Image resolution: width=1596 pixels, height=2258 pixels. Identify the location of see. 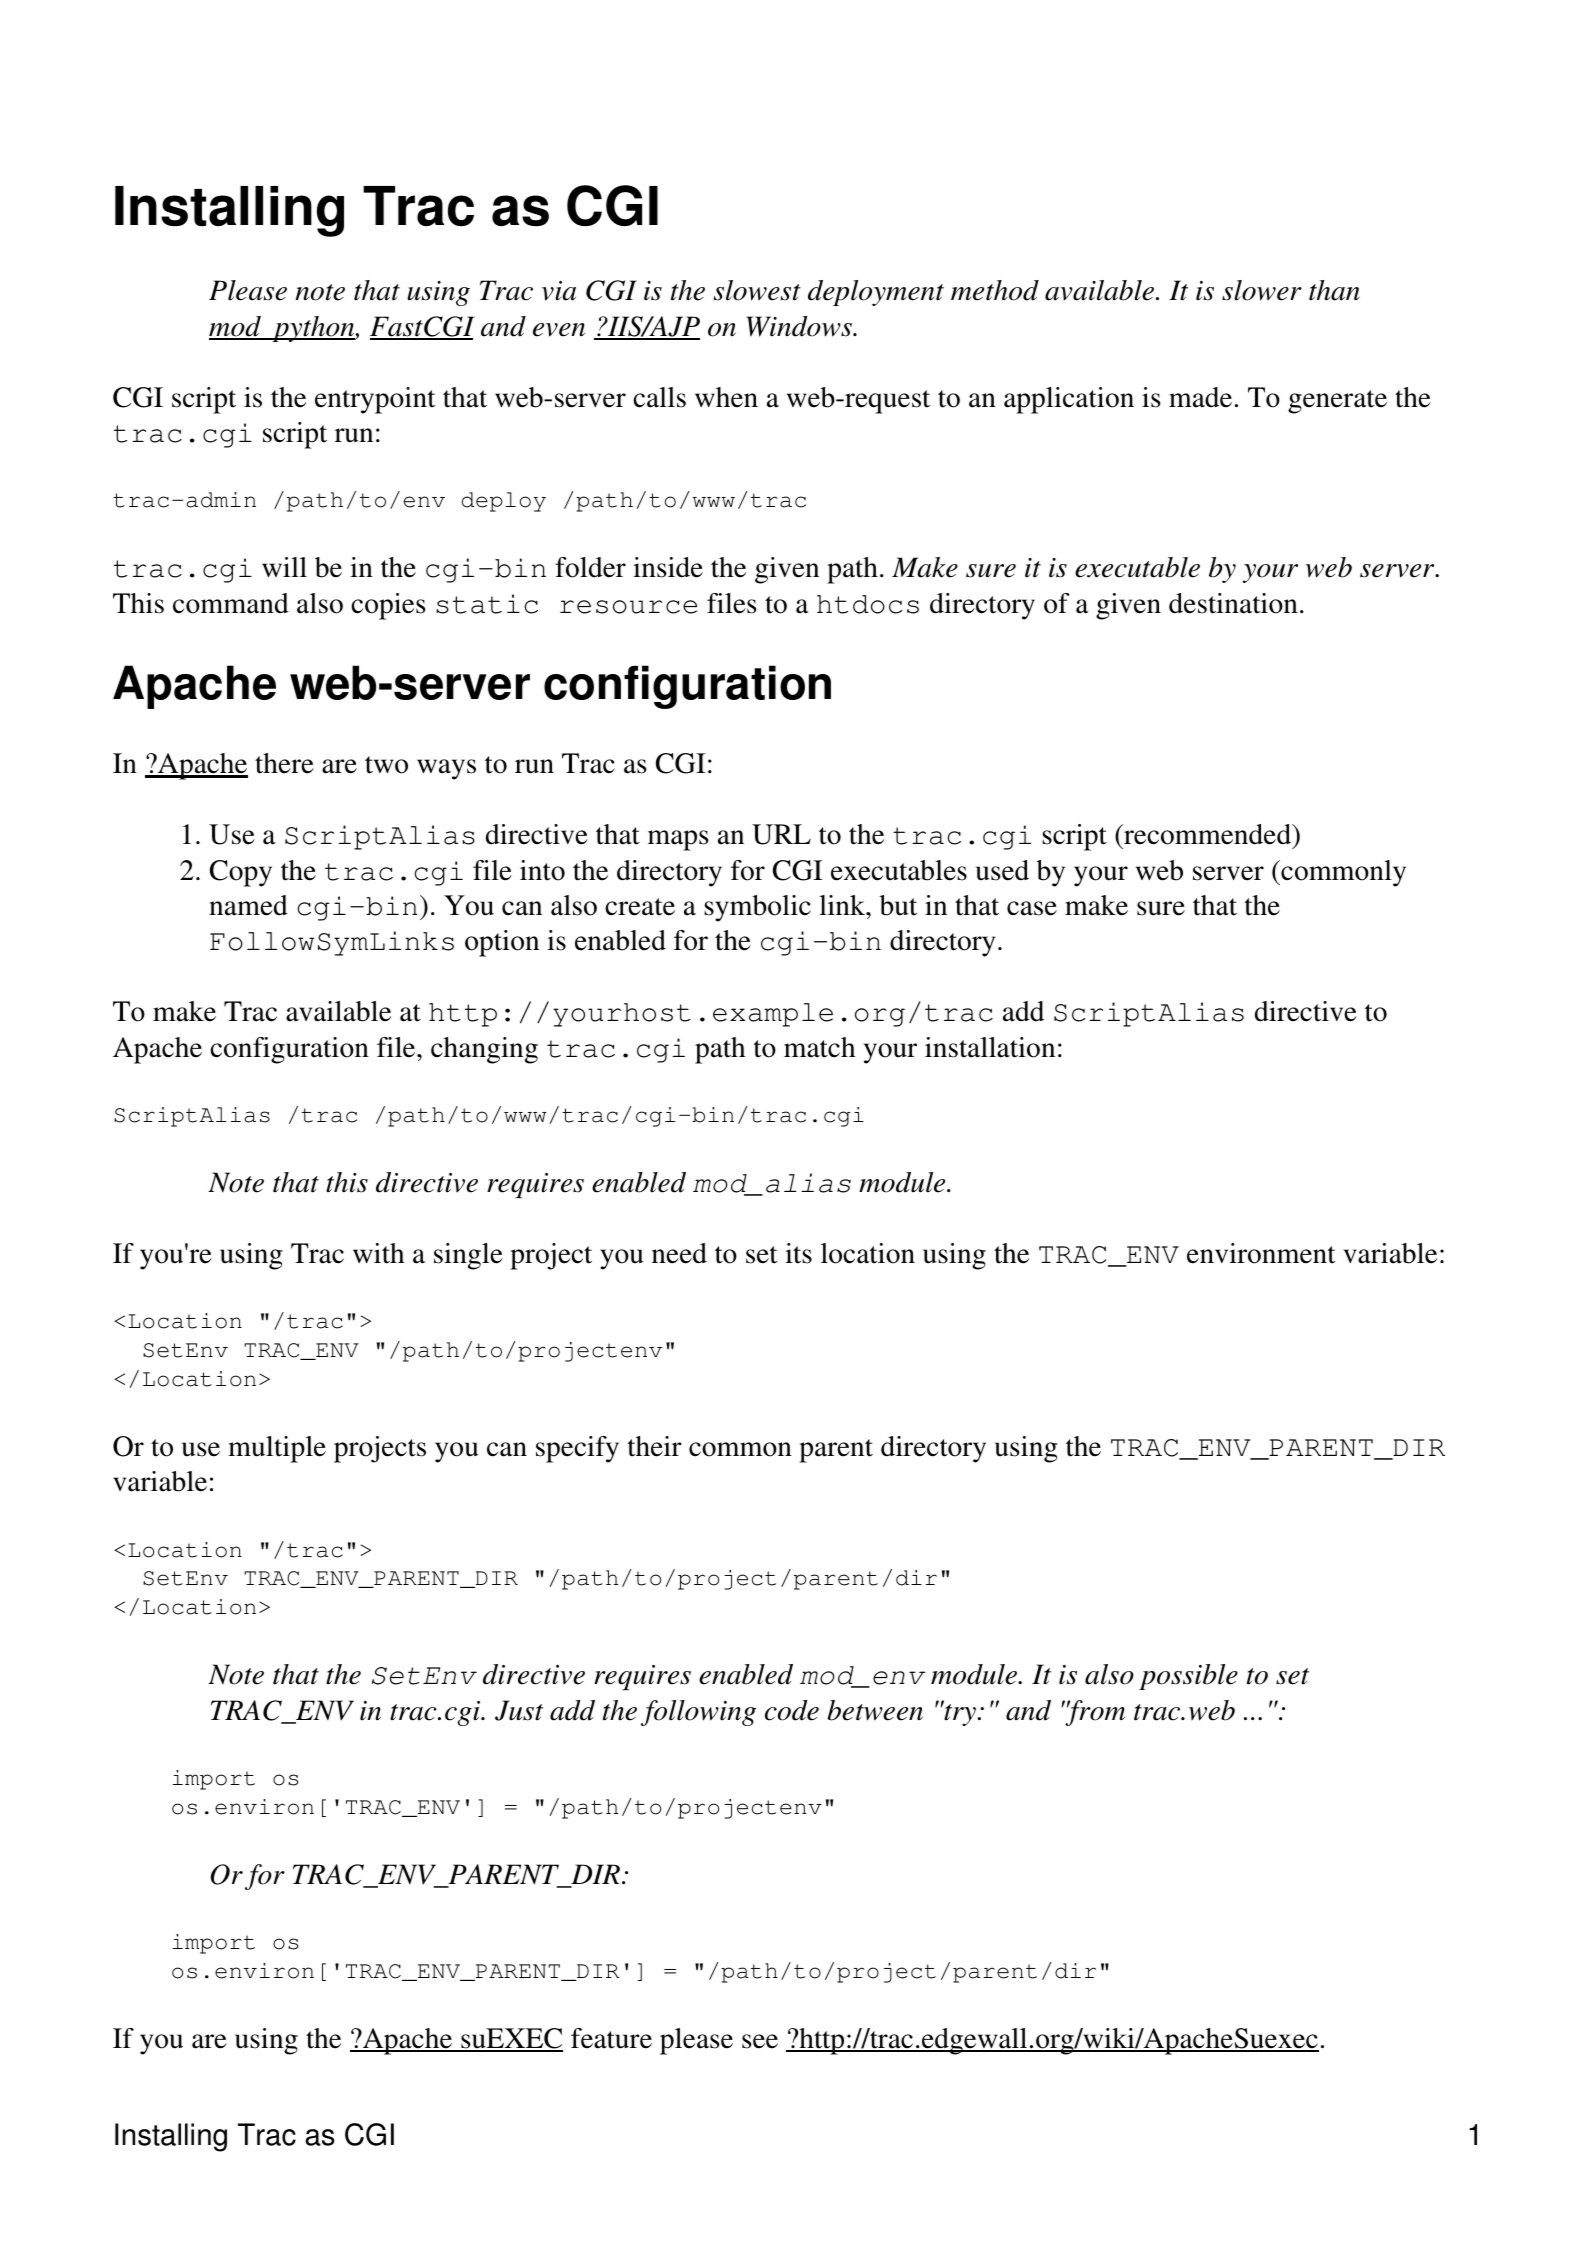
(760, 2041).
